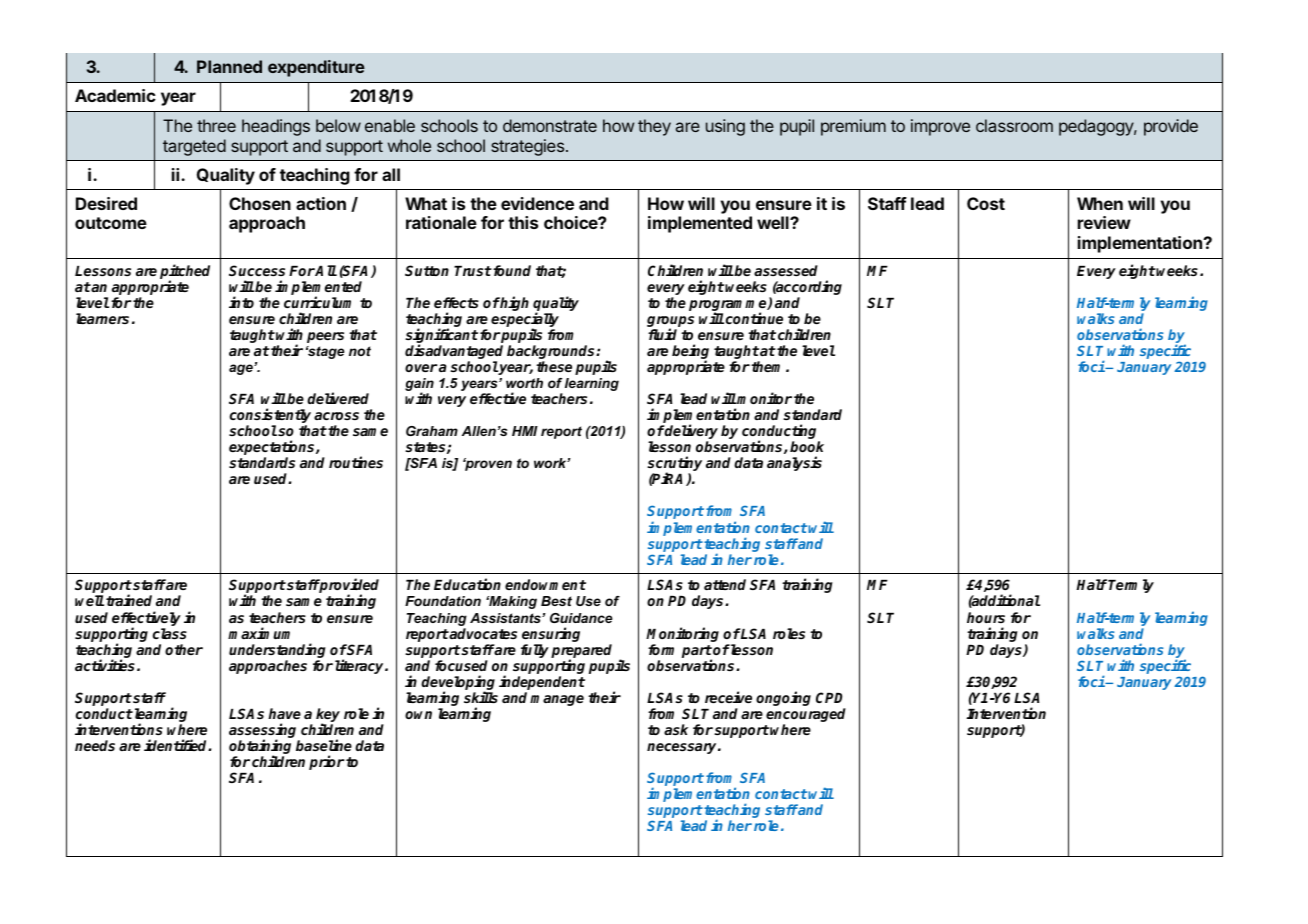 The height and width of the page is (924, 1308). I want to click on into, so click(241, 302).
